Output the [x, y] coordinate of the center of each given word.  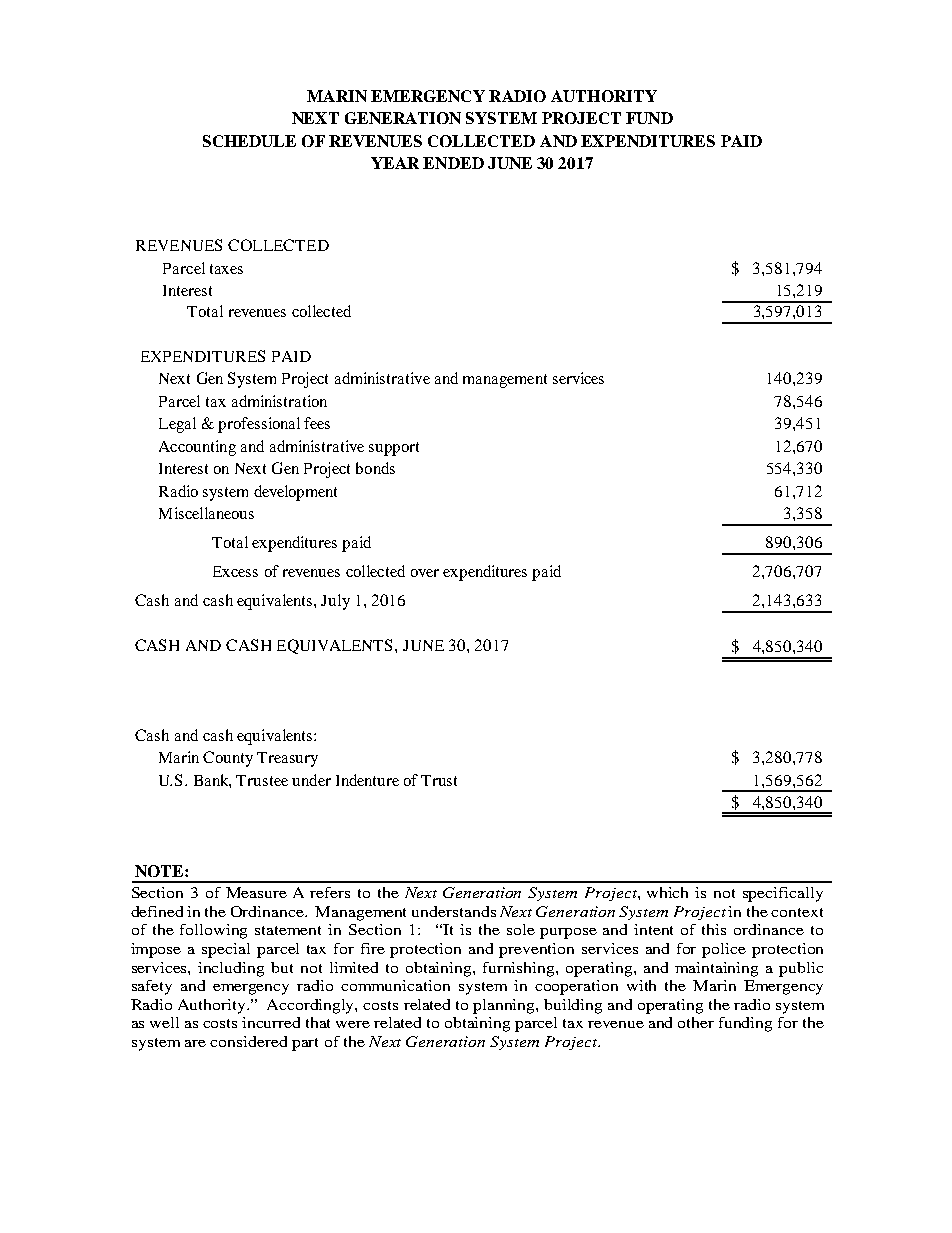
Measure [256, 892]
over [425, 573]
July [335, 602]
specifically [783, 894]
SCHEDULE [249, 141]
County [228, 759]
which [667, 892]
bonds [375, 468]
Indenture [367, 780]
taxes [226, 269]
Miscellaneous [206, 513]
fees [317, 423]
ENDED [453, 163]
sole [521, 929]
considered [248, 1041]
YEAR [395, 163]
